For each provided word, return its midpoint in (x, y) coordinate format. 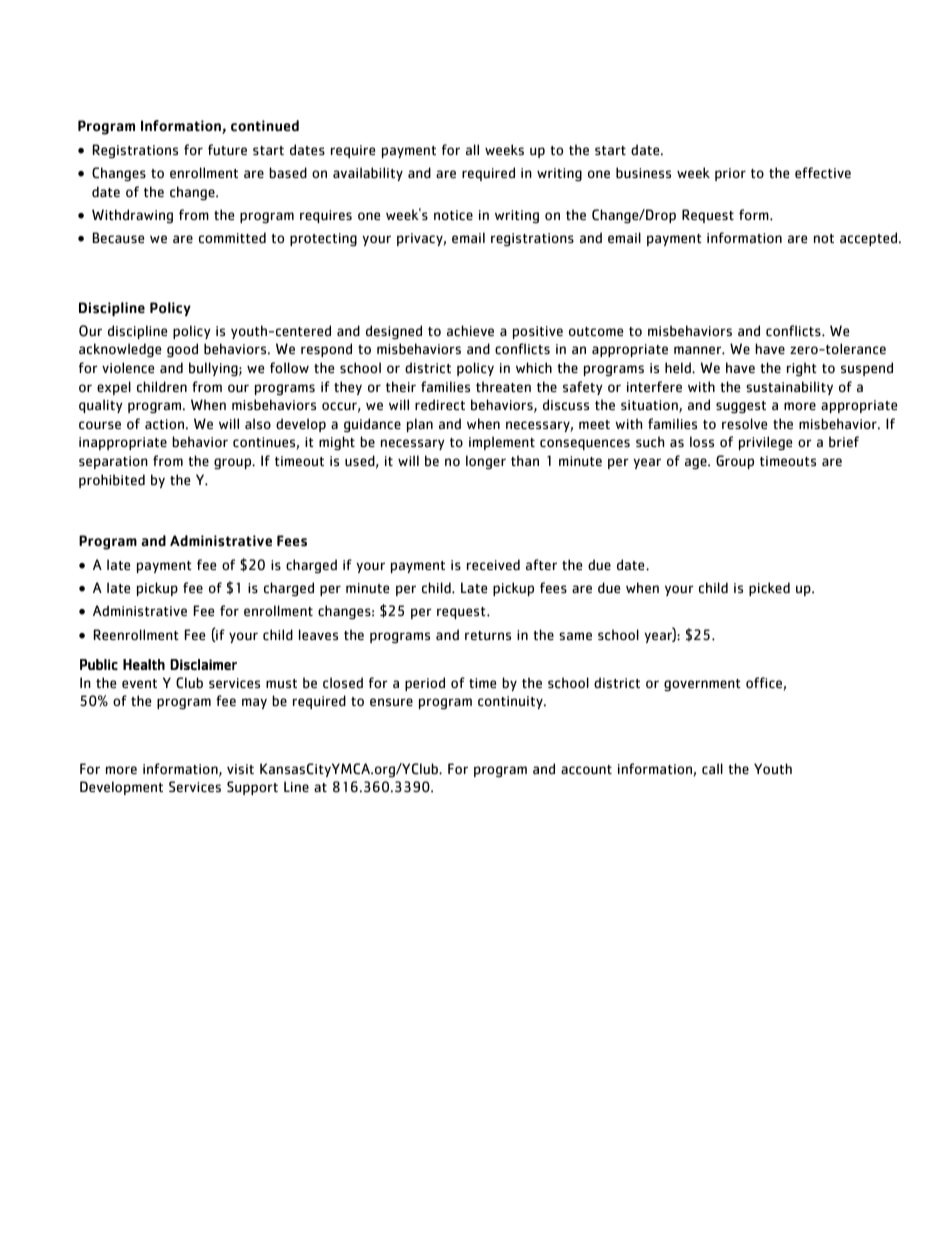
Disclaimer (203, 664)
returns (488, 636)
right (802, 369)
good (182, 350)
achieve (470, 331)
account (586, 770)
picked (769, 589)
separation (113, 462)
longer (486, 462)
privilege (765, 443)
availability (368, 174)
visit (240, 769)
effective (823, 173)
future (227, 150)
